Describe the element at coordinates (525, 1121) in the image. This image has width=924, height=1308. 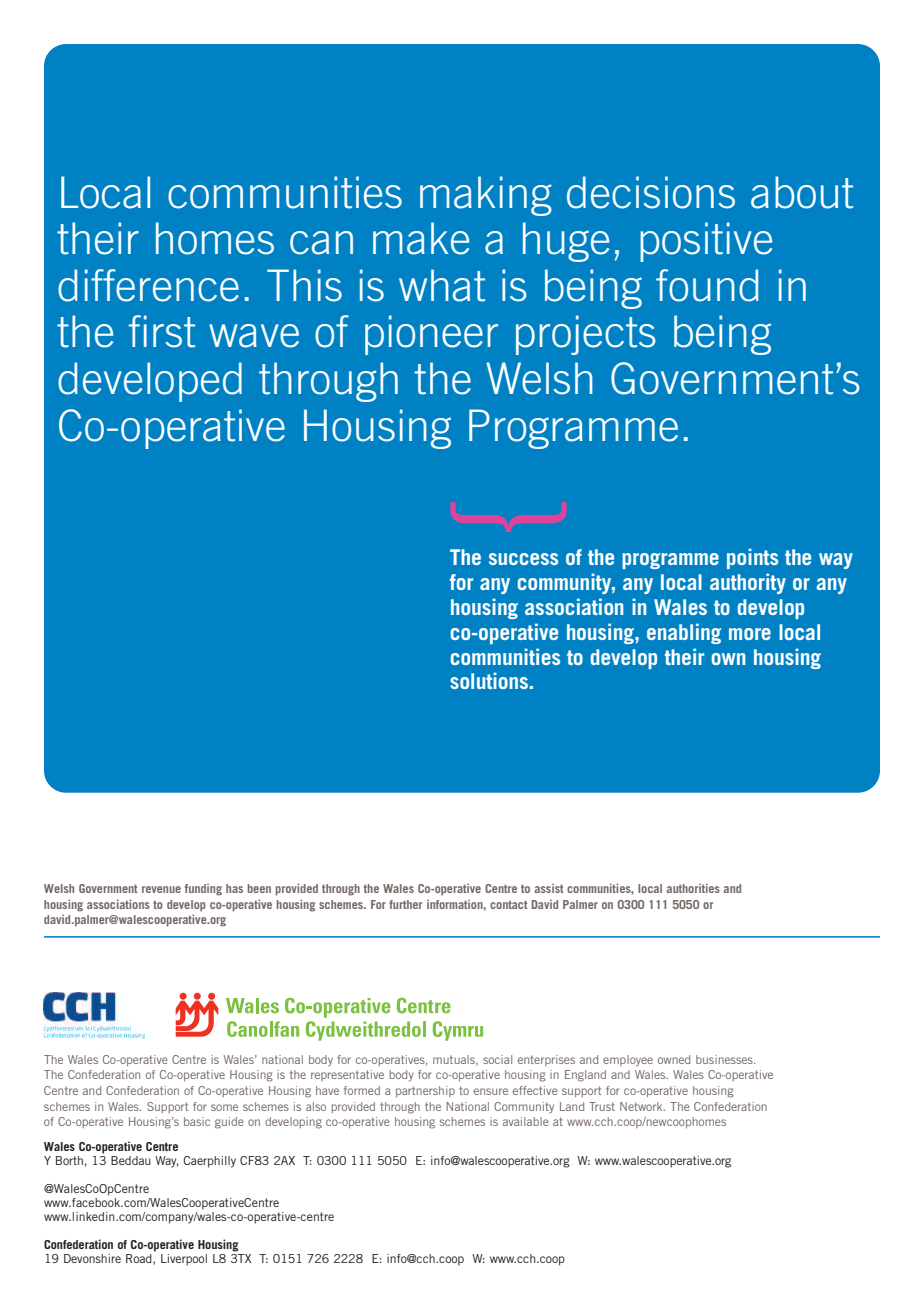
I see `available` at that location.
